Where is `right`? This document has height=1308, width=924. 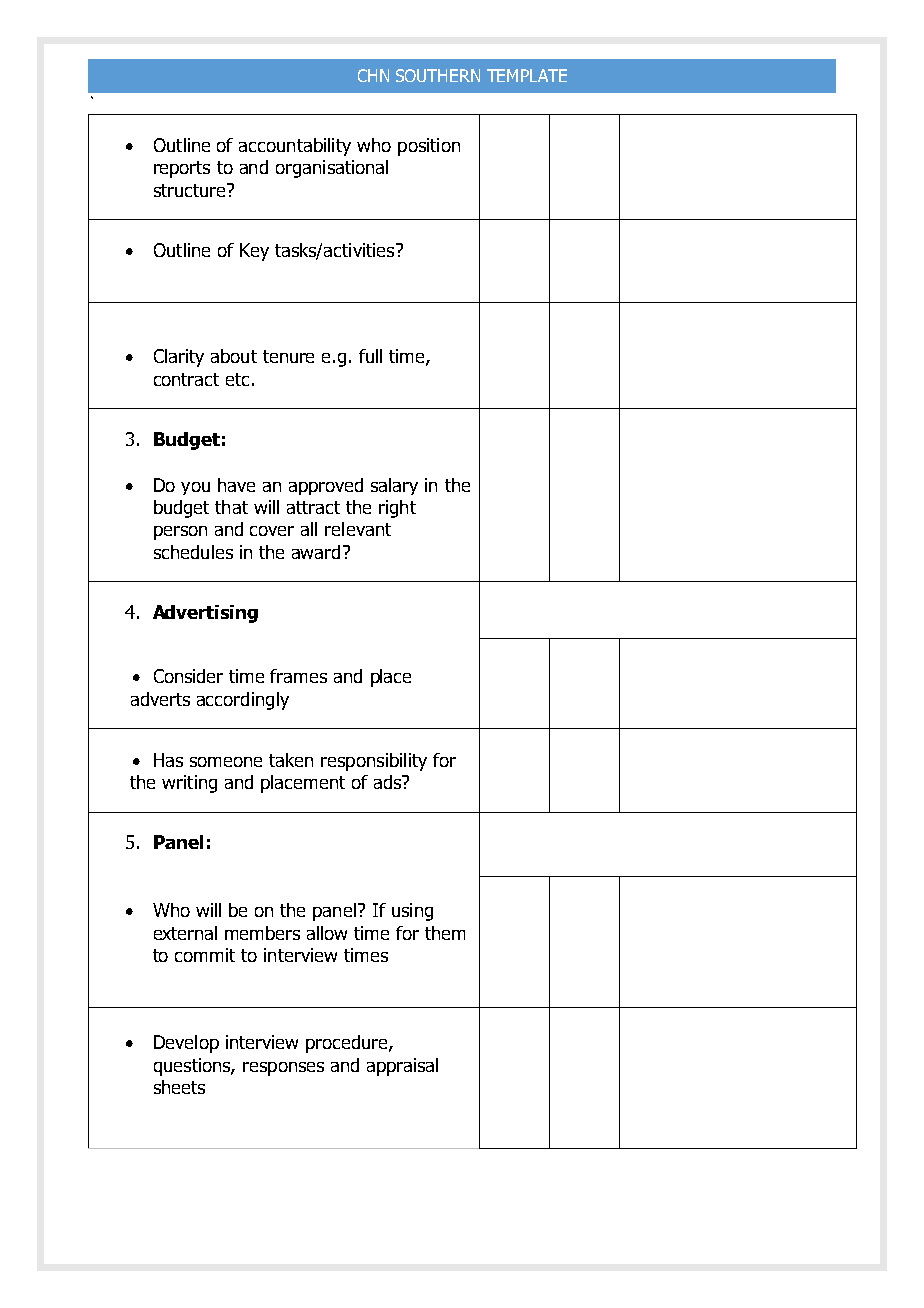
right is located at coordinates (397, 509).
